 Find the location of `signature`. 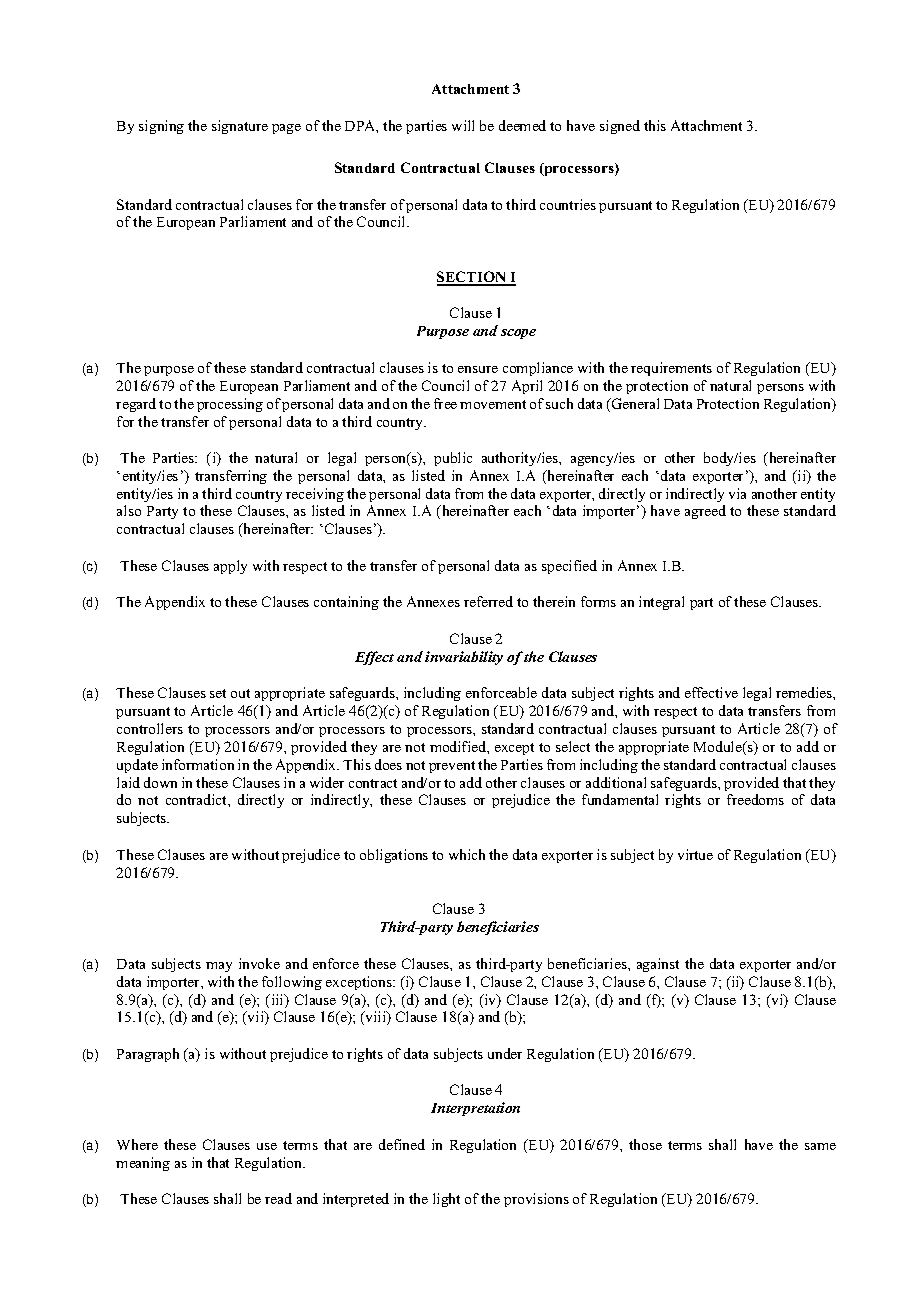

signature is located at coordinates (240, 127).
